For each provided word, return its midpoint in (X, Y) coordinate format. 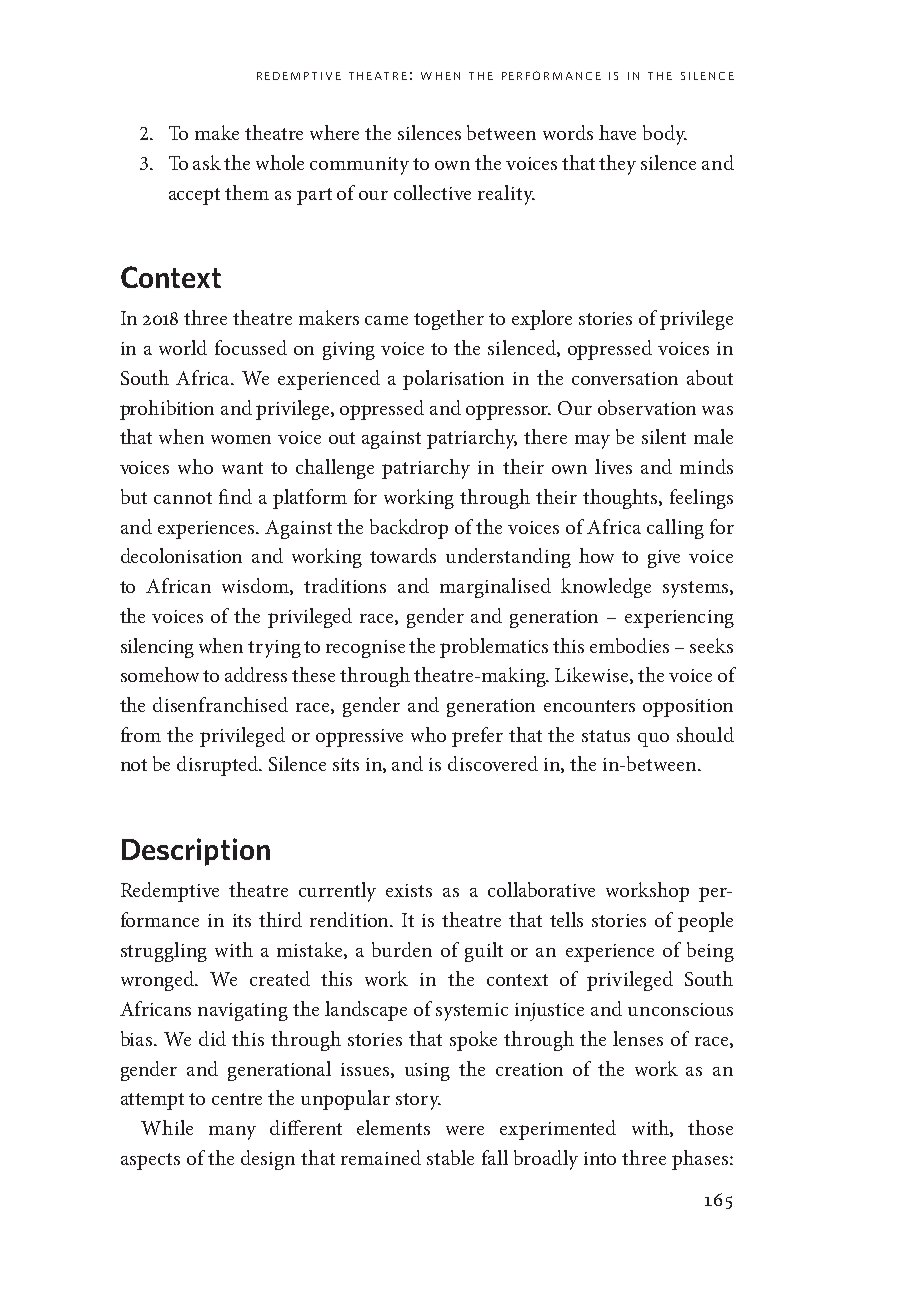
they (617, 165)
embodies (629, 645)
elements (393, 1127)
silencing (157, 648)
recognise (365, 649)
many (232, 1133)
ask (207, 162)
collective (432, 192)
